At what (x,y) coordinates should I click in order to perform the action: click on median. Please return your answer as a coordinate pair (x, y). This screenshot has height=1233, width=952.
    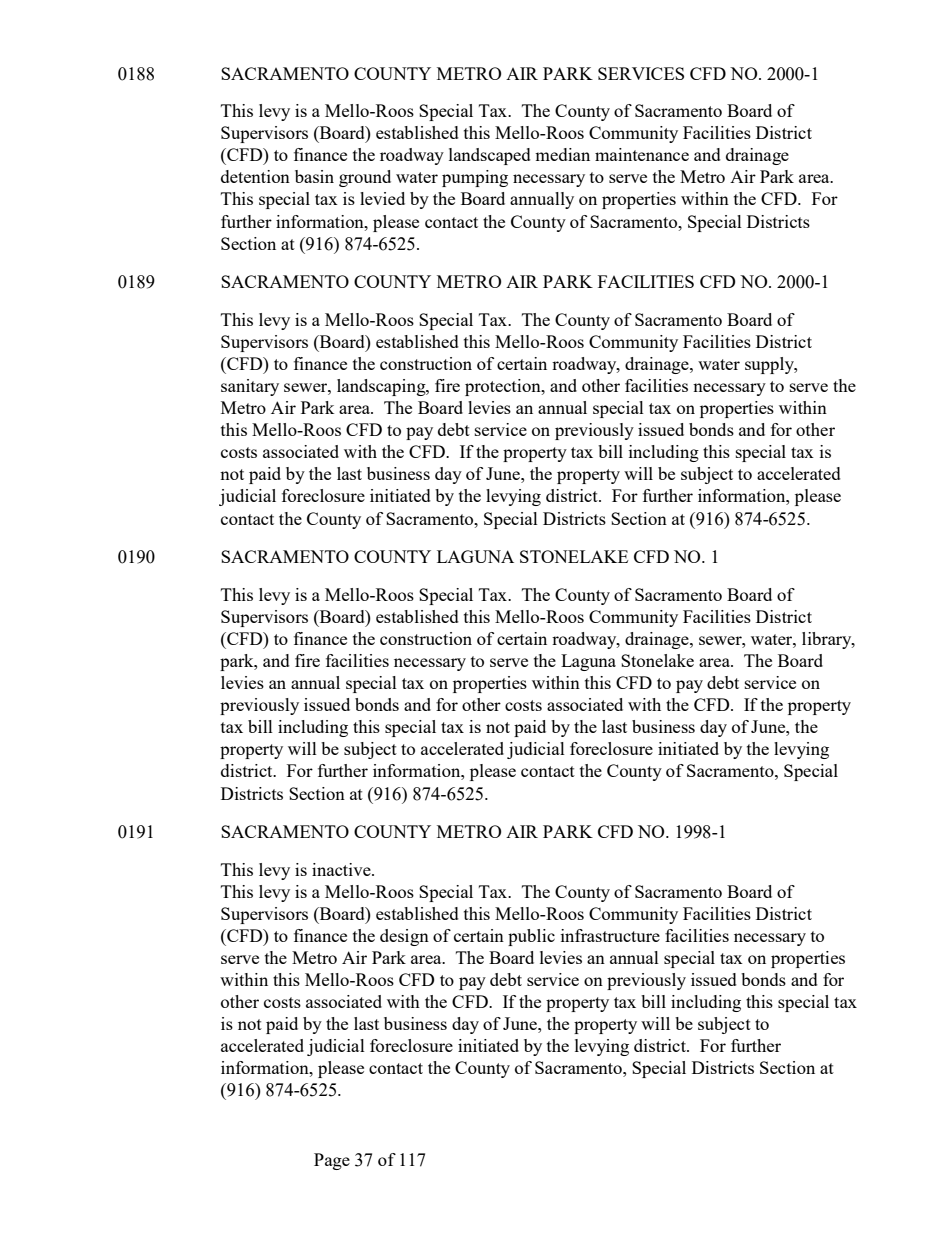
    Looking at the image, I should click on (562, 154).
